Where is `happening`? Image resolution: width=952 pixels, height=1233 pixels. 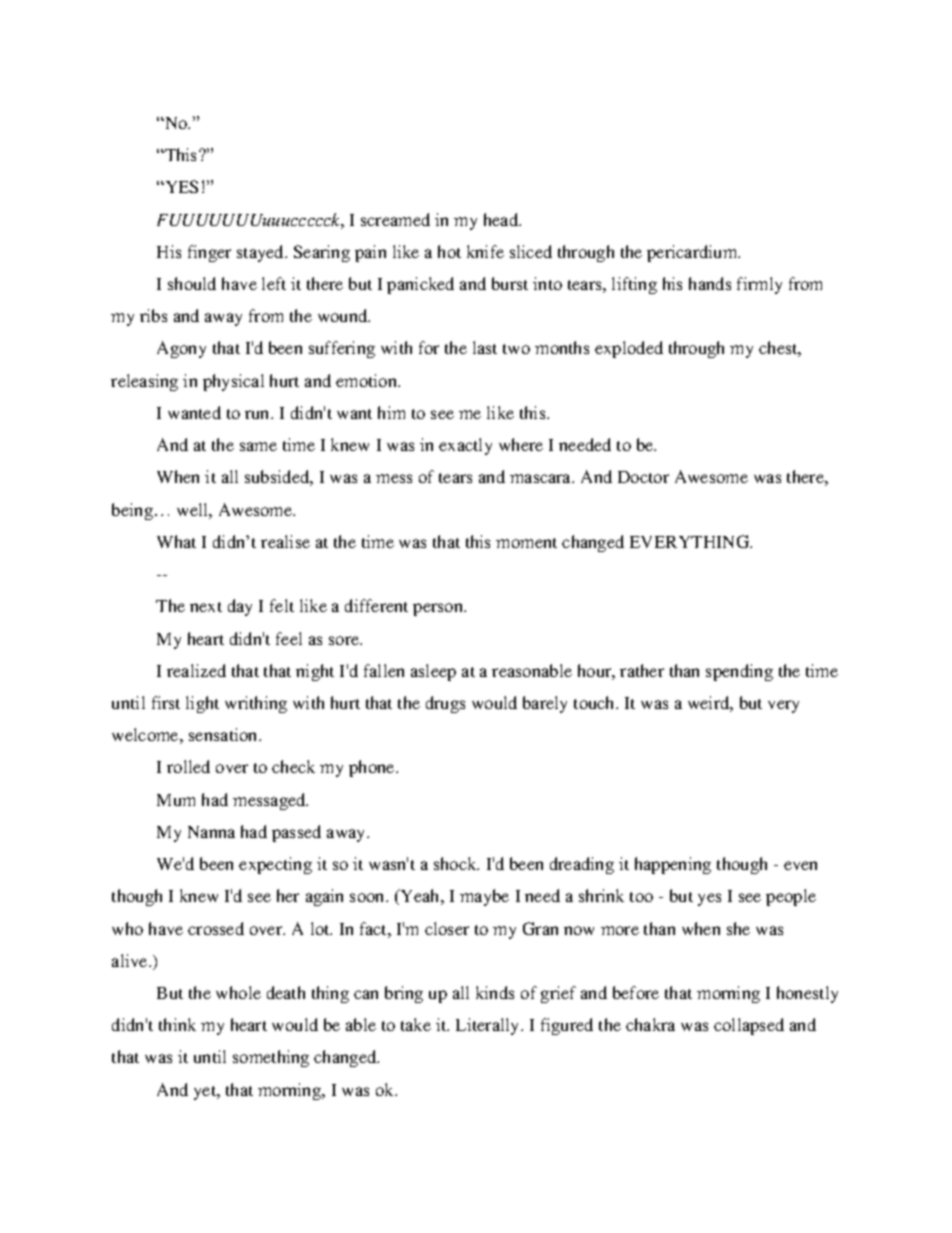
happening is located at coordinates (673, 865).
